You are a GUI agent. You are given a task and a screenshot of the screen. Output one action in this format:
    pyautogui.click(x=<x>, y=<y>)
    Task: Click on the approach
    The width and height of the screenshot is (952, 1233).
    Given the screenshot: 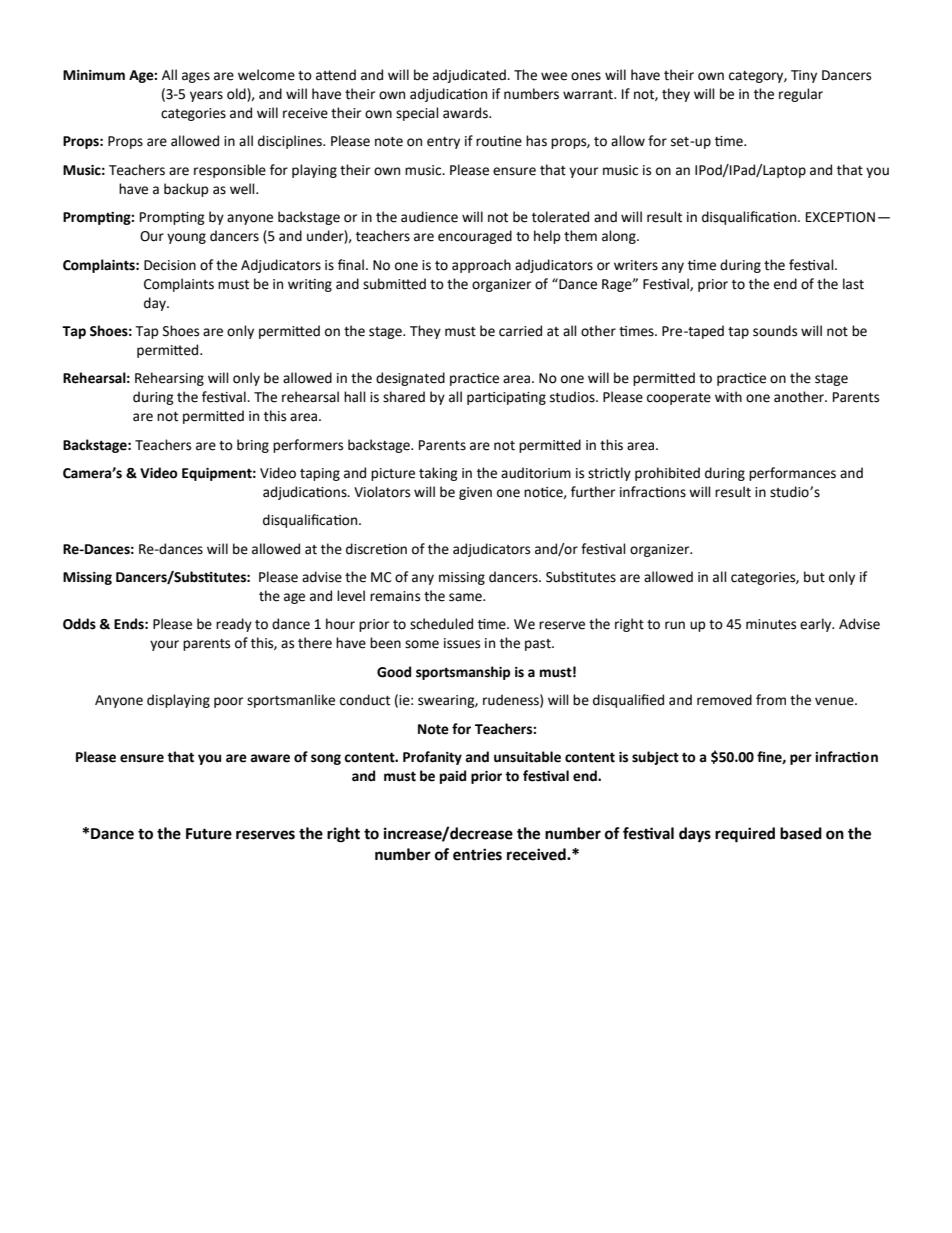 What is the action you would take?
    pyautogui.click(x=481, y=266)
